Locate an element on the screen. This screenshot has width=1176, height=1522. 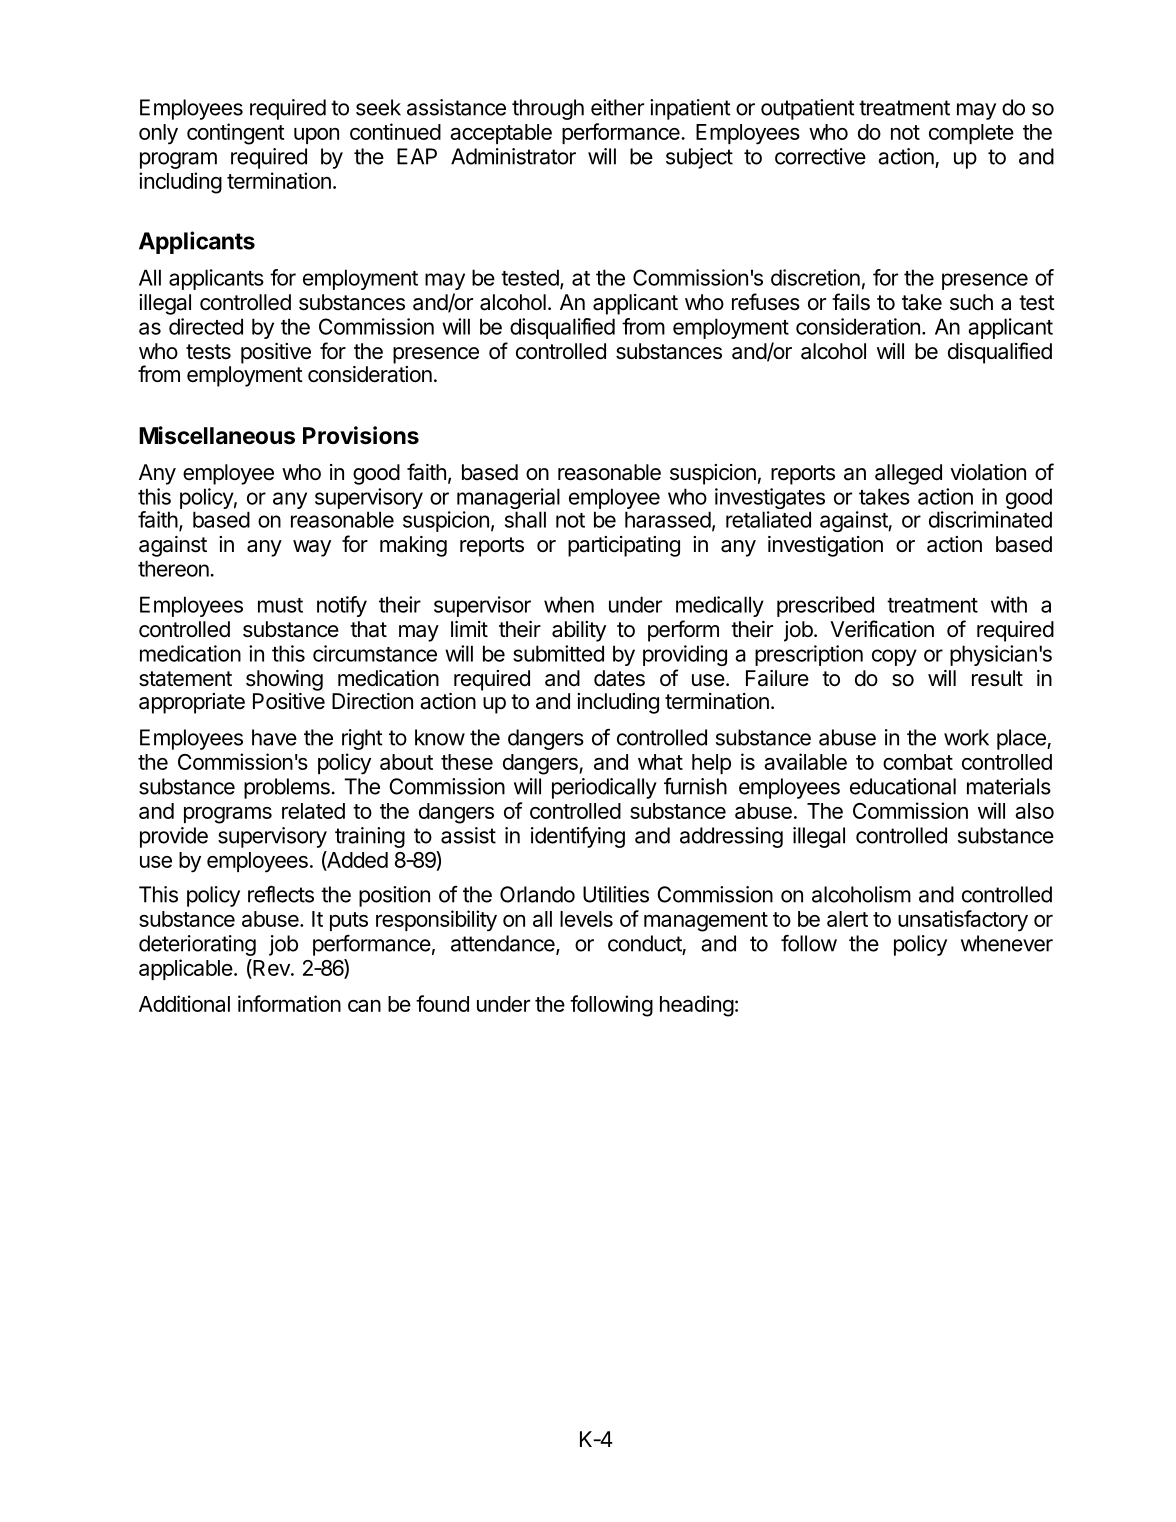
Rev is located at coordinates (271, 969).
